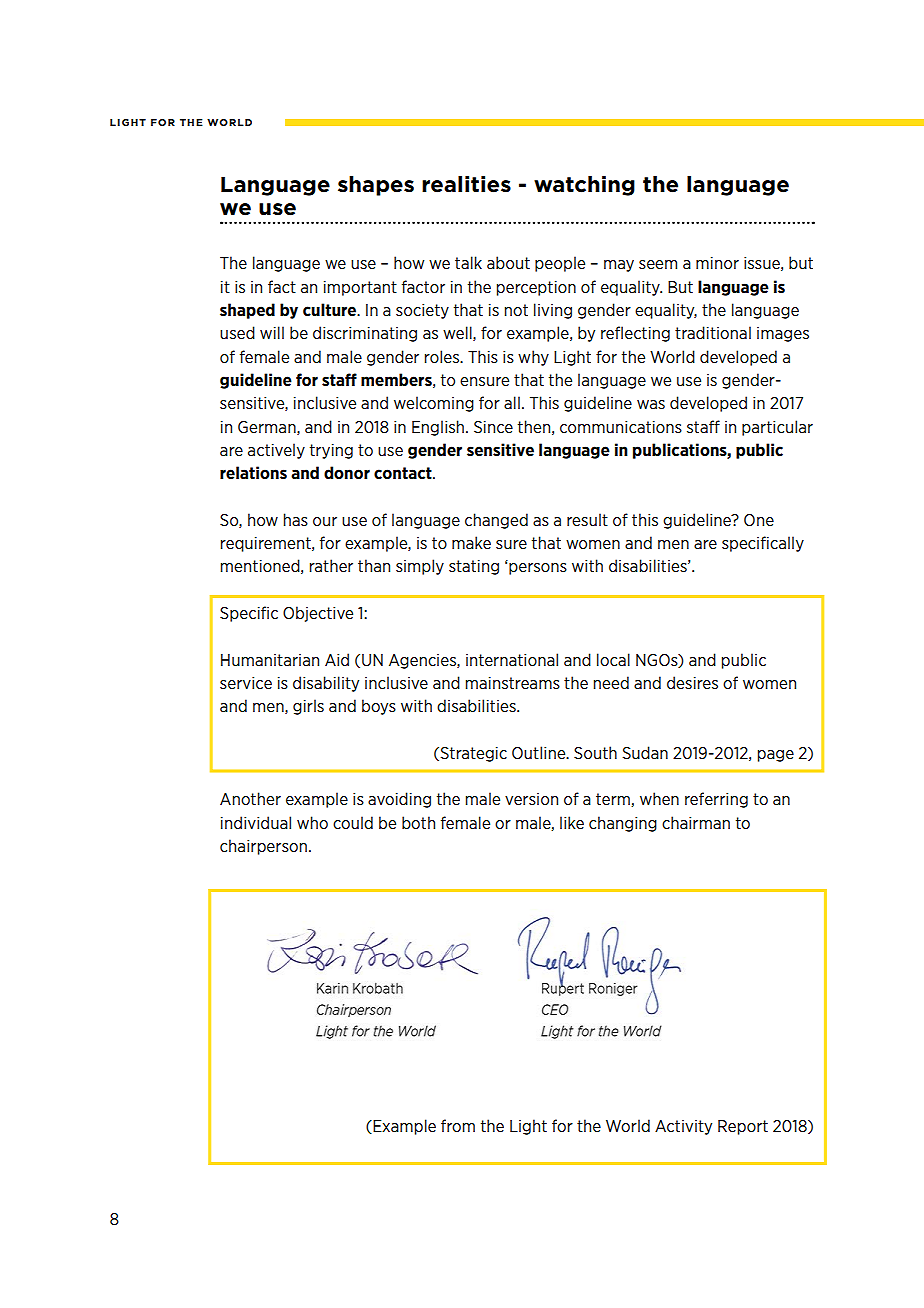 The image size is (924, 1308). I want to click on Report, so click(743, 1127).
